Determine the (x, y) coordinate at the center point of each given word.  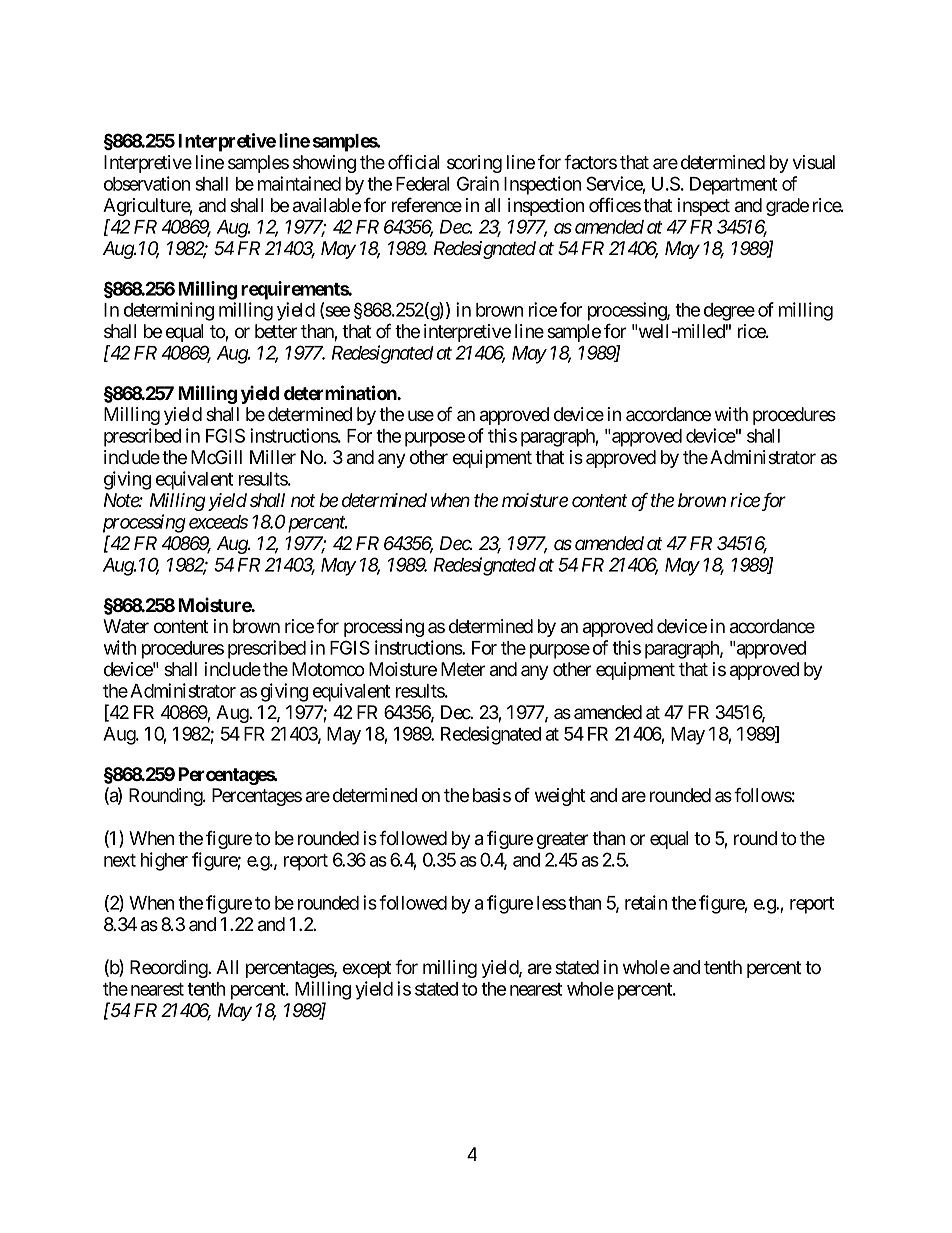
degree (729, 312)
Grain (478, 183)
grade (787, 207)
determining (169, 311)
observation (147, 183)
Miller (273, 457)
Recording (169, 969)
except (367, 969)
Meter (463, 669)
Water (126, 626)
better (276, 331)
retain (646, 902)
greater (562, 840)
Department (733, 186)
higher (164, 861)
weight (560, 797)
